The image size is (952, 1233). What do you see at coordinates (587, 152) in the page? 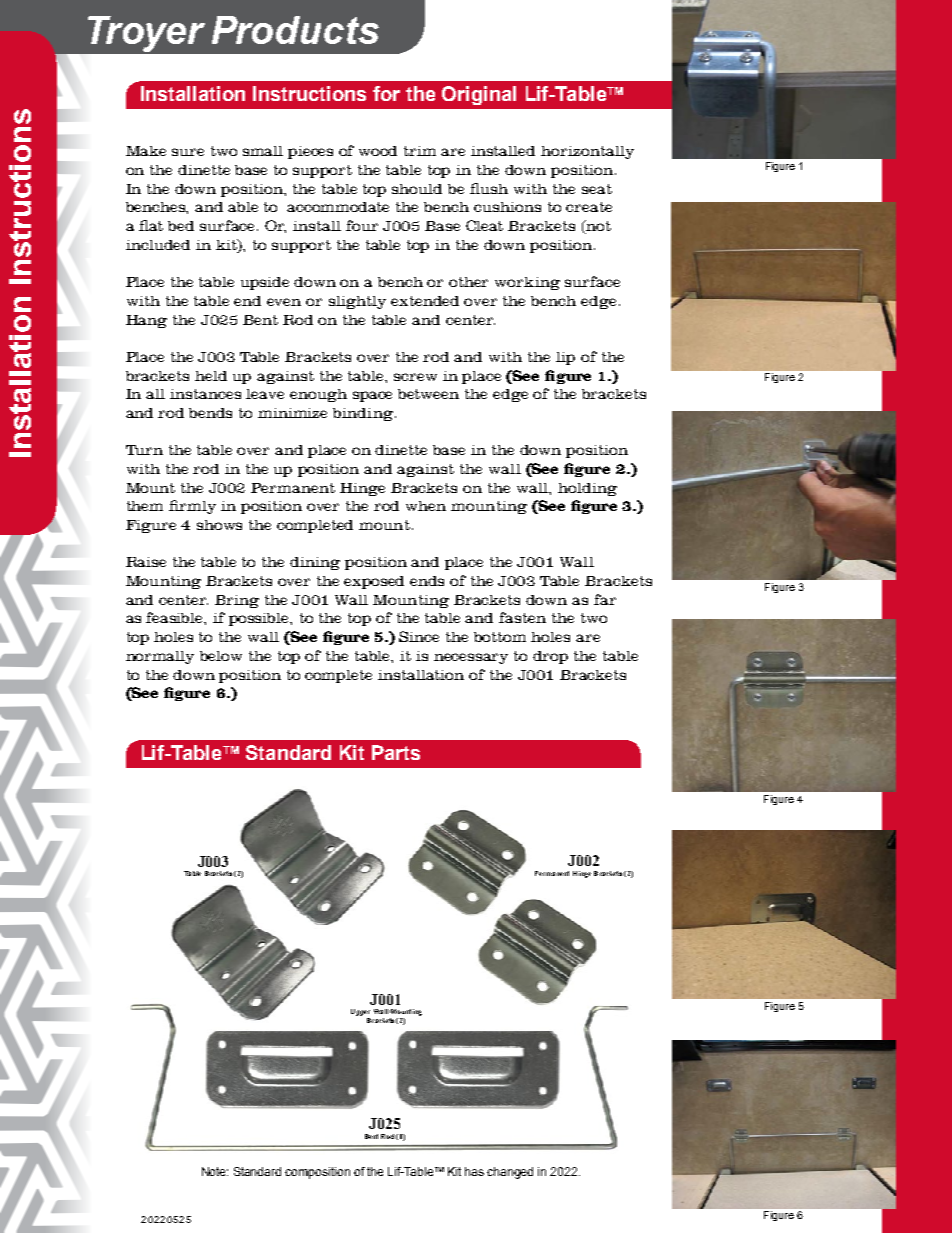
I see `horizontally` at bounding box center [587, 152].
